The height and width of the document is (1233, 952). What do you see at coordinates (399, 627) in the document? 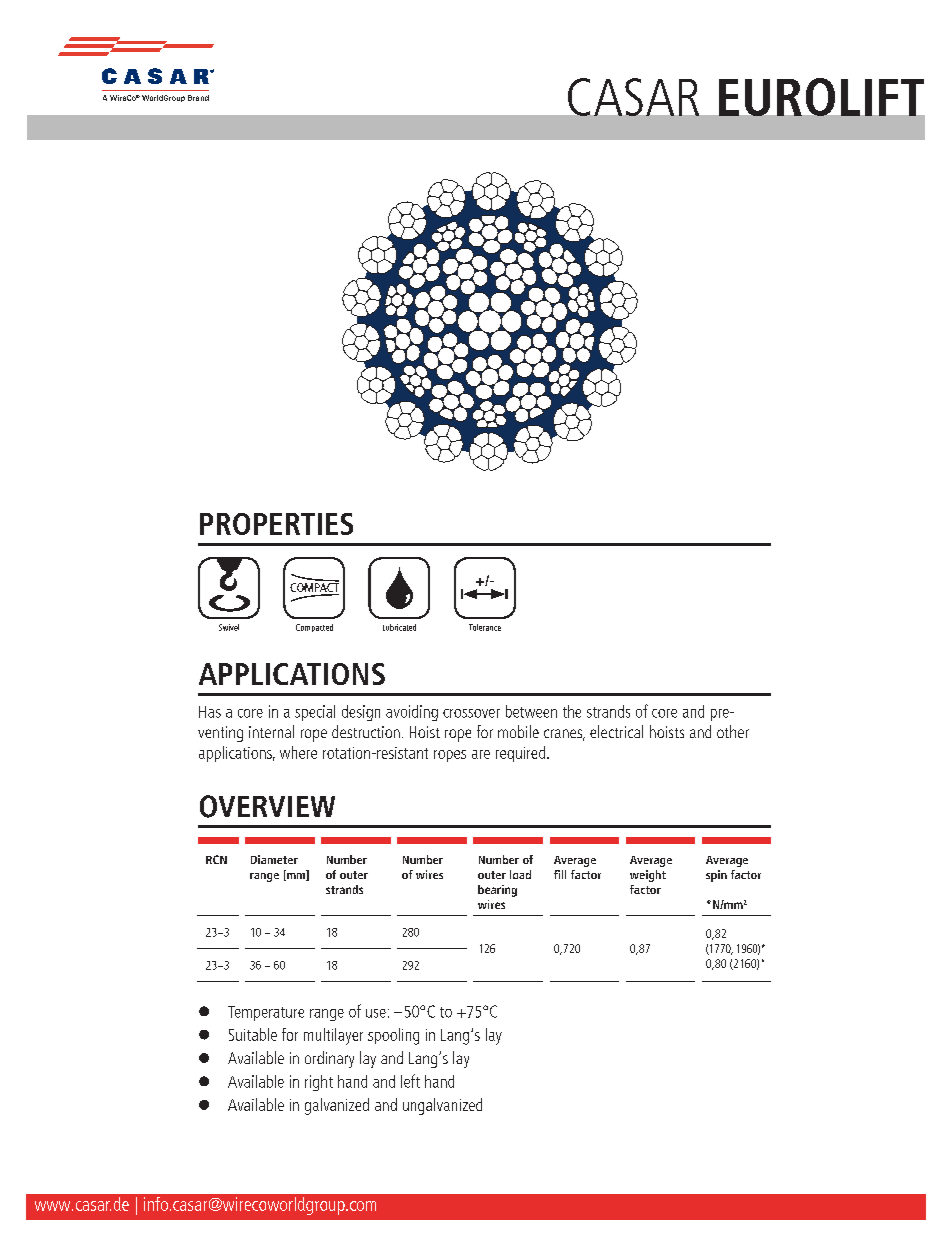
I see `Lubricated` at bounding box center [399, 627].
